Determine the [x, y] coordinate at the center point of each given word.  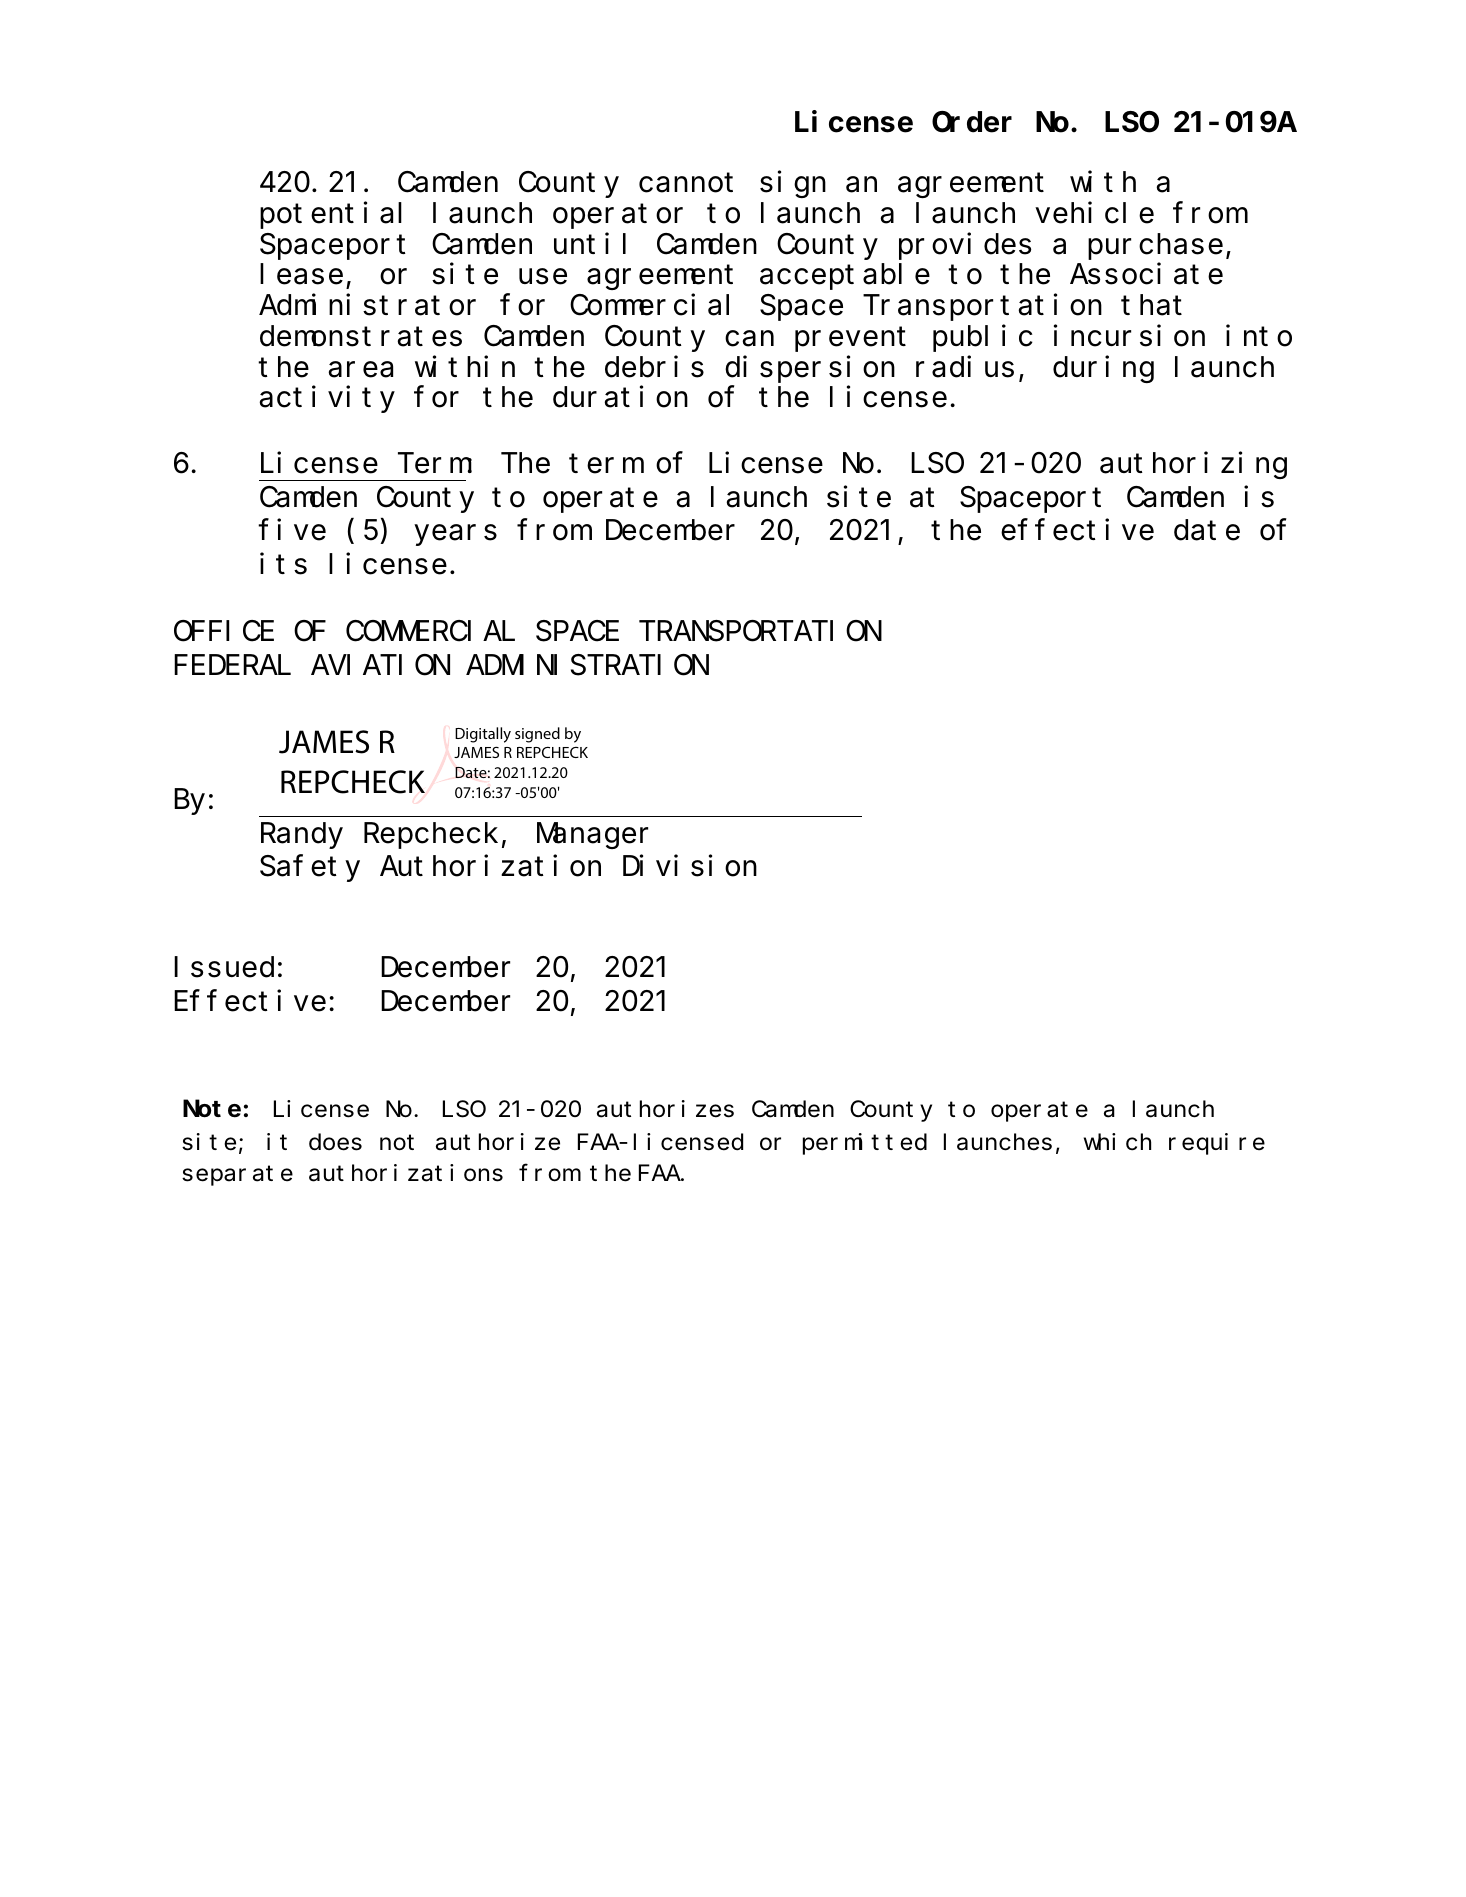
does [335, 1142]
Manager [592, 837]
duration [620, 397]
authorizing [1193, 465]
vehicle [1094, 213]
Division [690, 866]
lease [301, 274]
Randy [302, 836]
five [292, 530]
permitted [865, 1144]
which [1117, 1142]
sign [793, 184]
